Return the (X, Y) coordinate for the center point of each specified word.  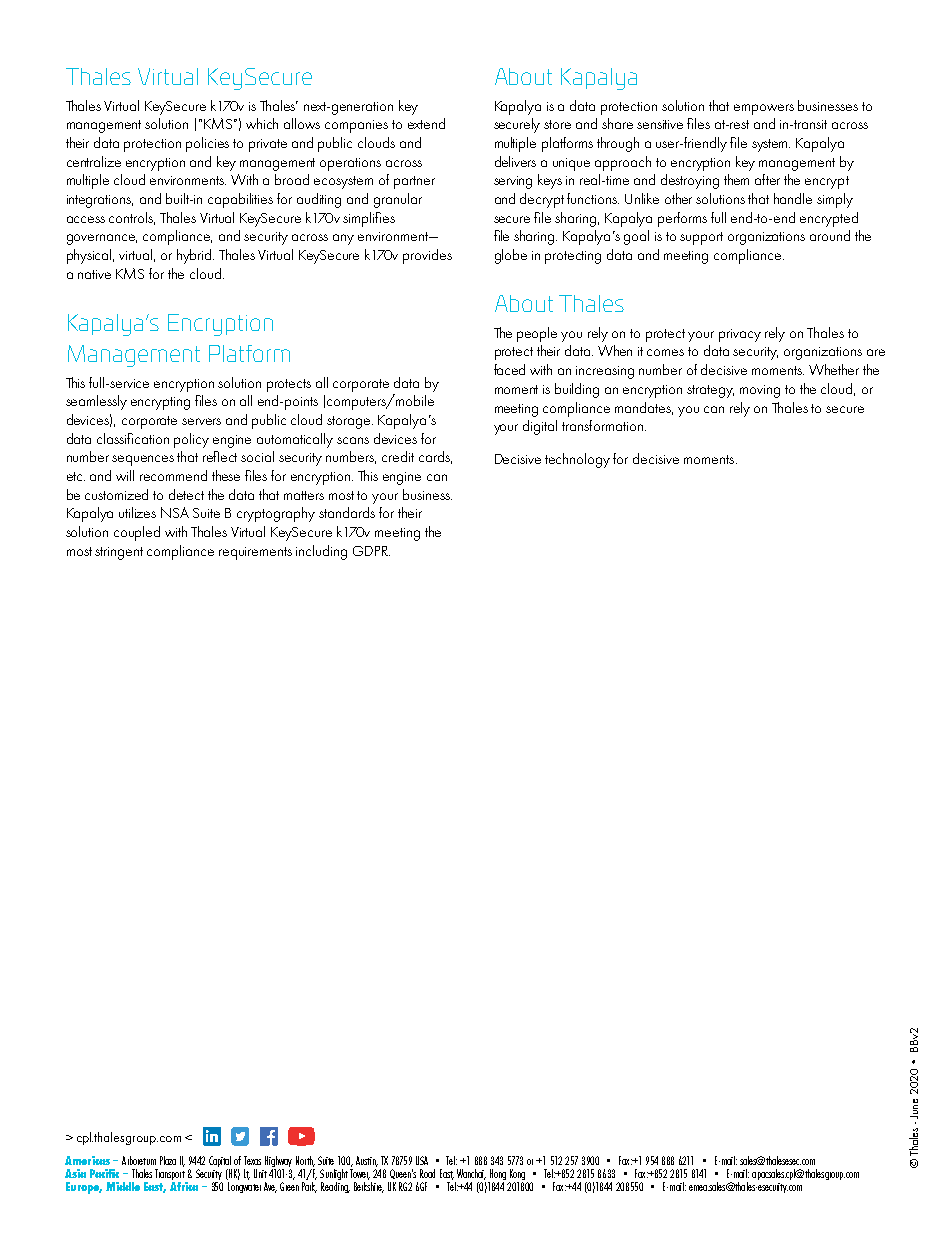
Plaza (168, 1160)
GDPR (371, 551)
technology (577, 460)
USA (422, 1160)
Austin (367, 1161)
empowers (764, 109)
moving (760, 391)
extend (426, 123)
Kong (518, 1176)
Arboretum (139, 1160)
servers (201, 421)
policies (207, 144)
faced (509, 369)
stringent (119, 553)
